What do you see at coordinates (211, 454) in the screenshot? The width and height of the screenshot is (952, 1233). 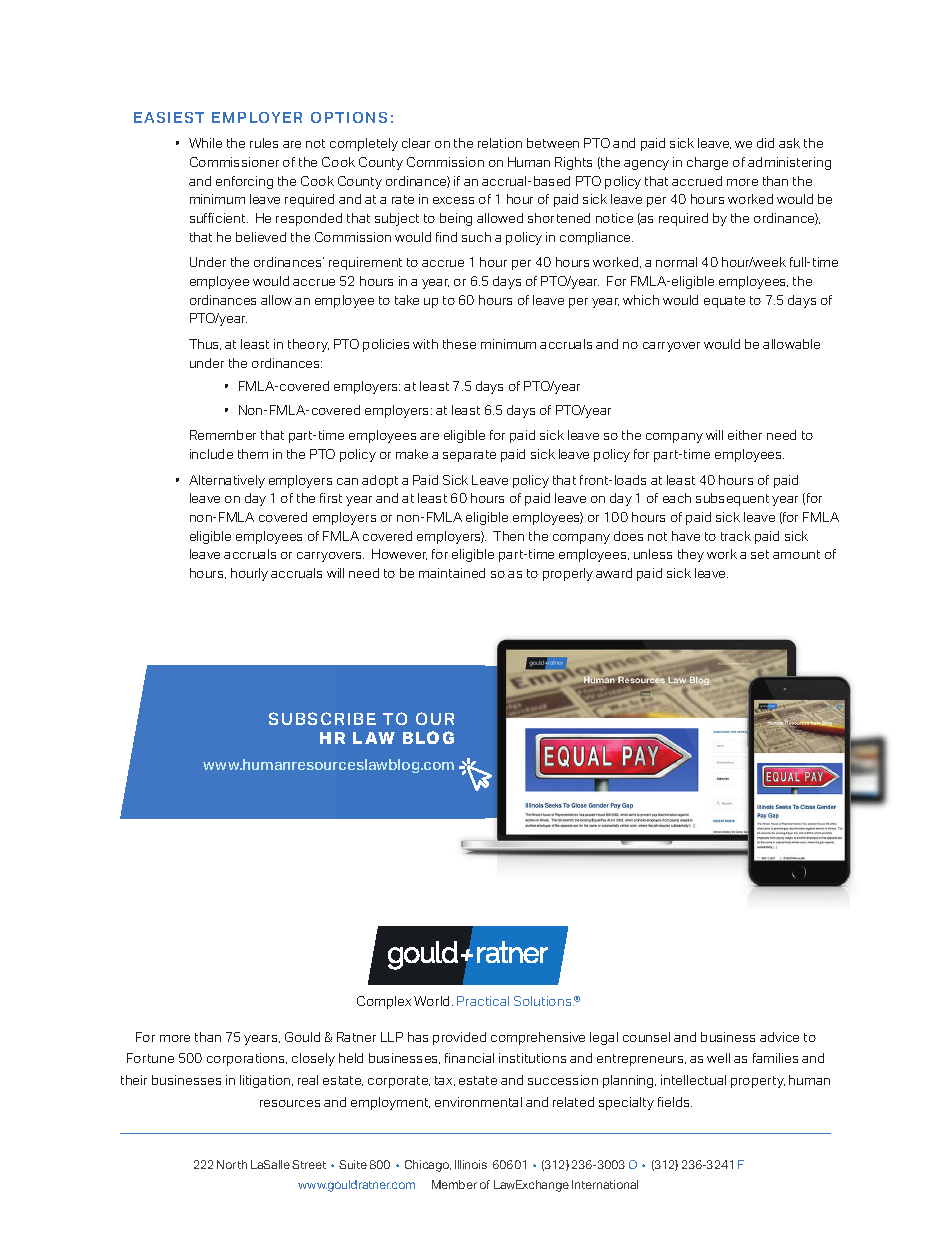 I see `include` at bounding box center [211, 454].
